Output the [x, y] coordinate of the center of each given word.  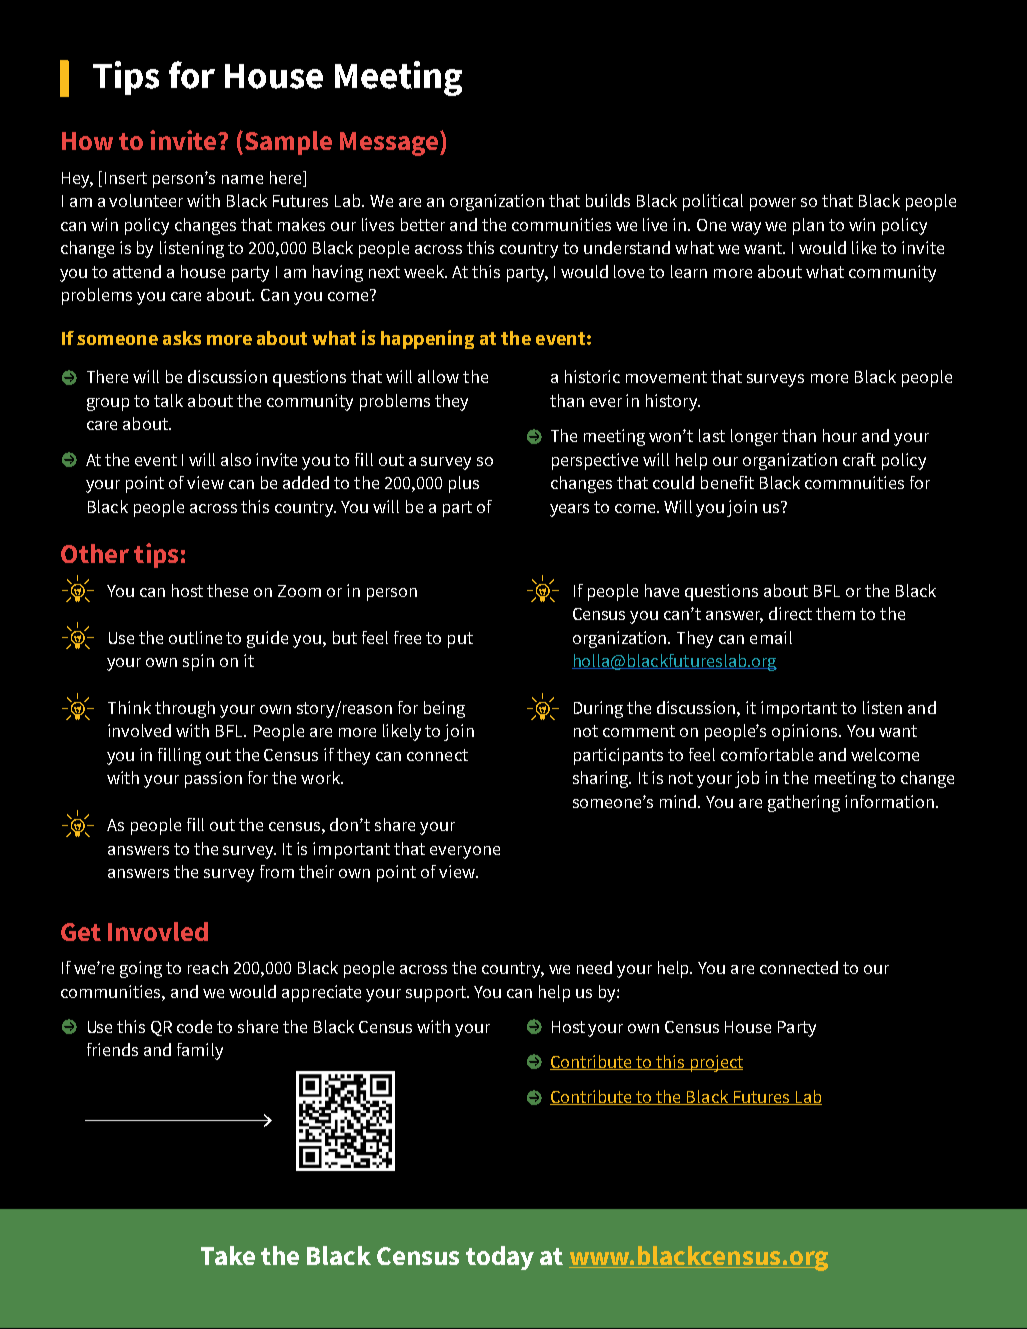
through [185, 709]
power [773, 204]
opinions [806, 732]
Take [228, 1255]
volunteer [146, 200]
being [444, 709]
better [423, 224]
